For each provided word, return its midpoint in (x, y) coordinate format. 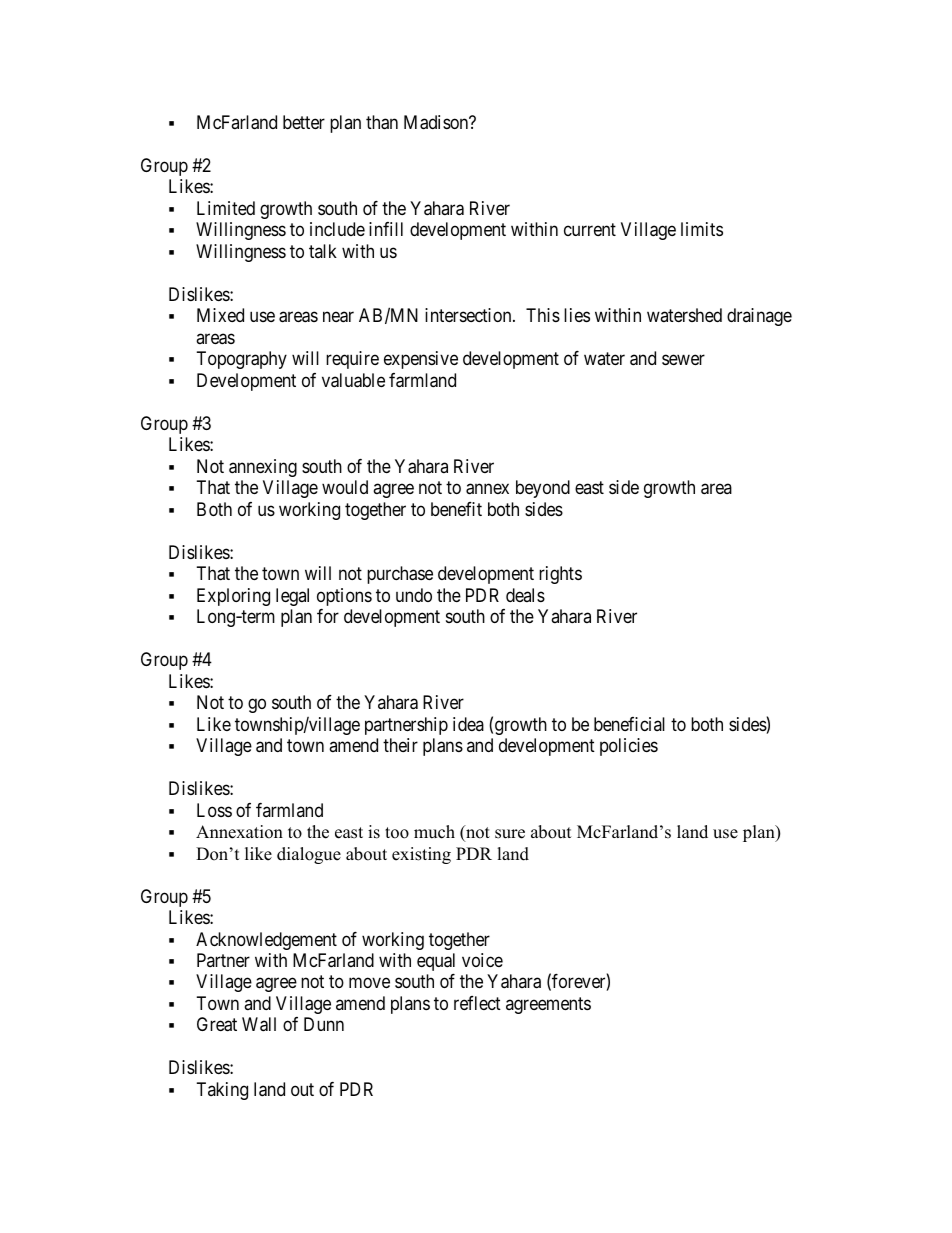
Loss (214, 810)
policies (629, 747)
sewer (683, 360)
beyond (543, 489)
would (345, 487)
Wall (259, 1024)
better (304, 122)
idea (468, 724)
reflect (477, 1003)
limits (702, 229)
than (382, 122)
